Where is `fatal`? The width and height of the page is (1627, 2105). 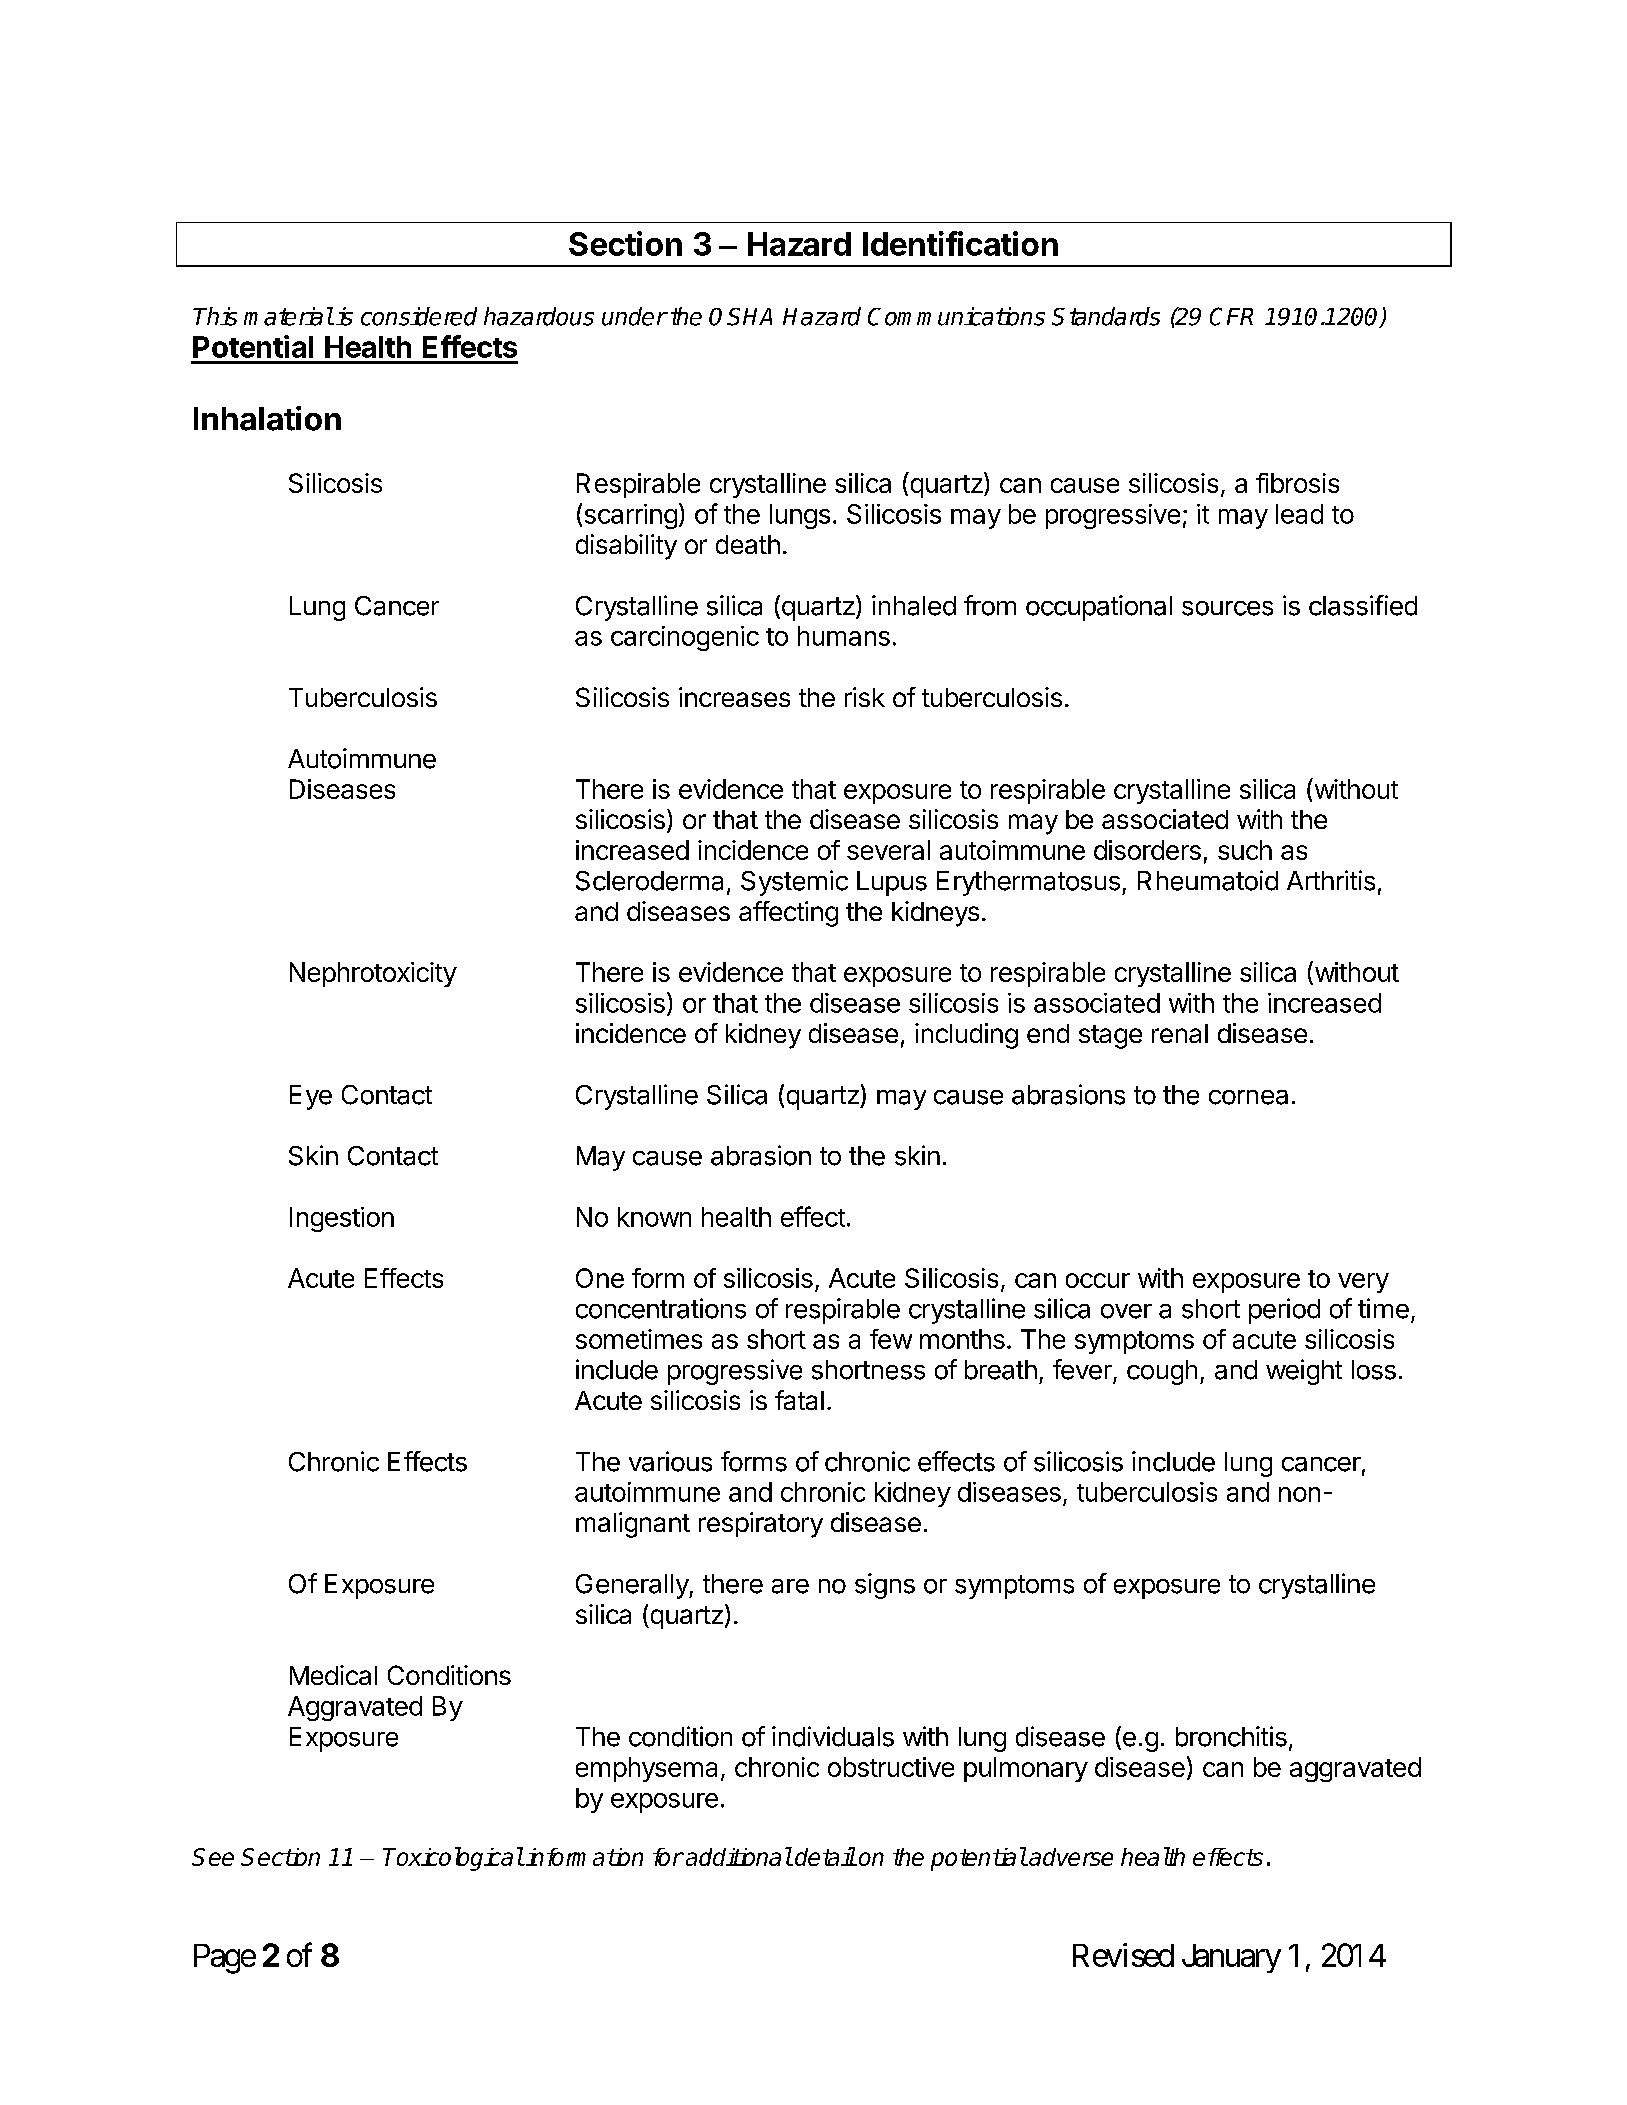 fatal is located at coordinates (799, 1400).
